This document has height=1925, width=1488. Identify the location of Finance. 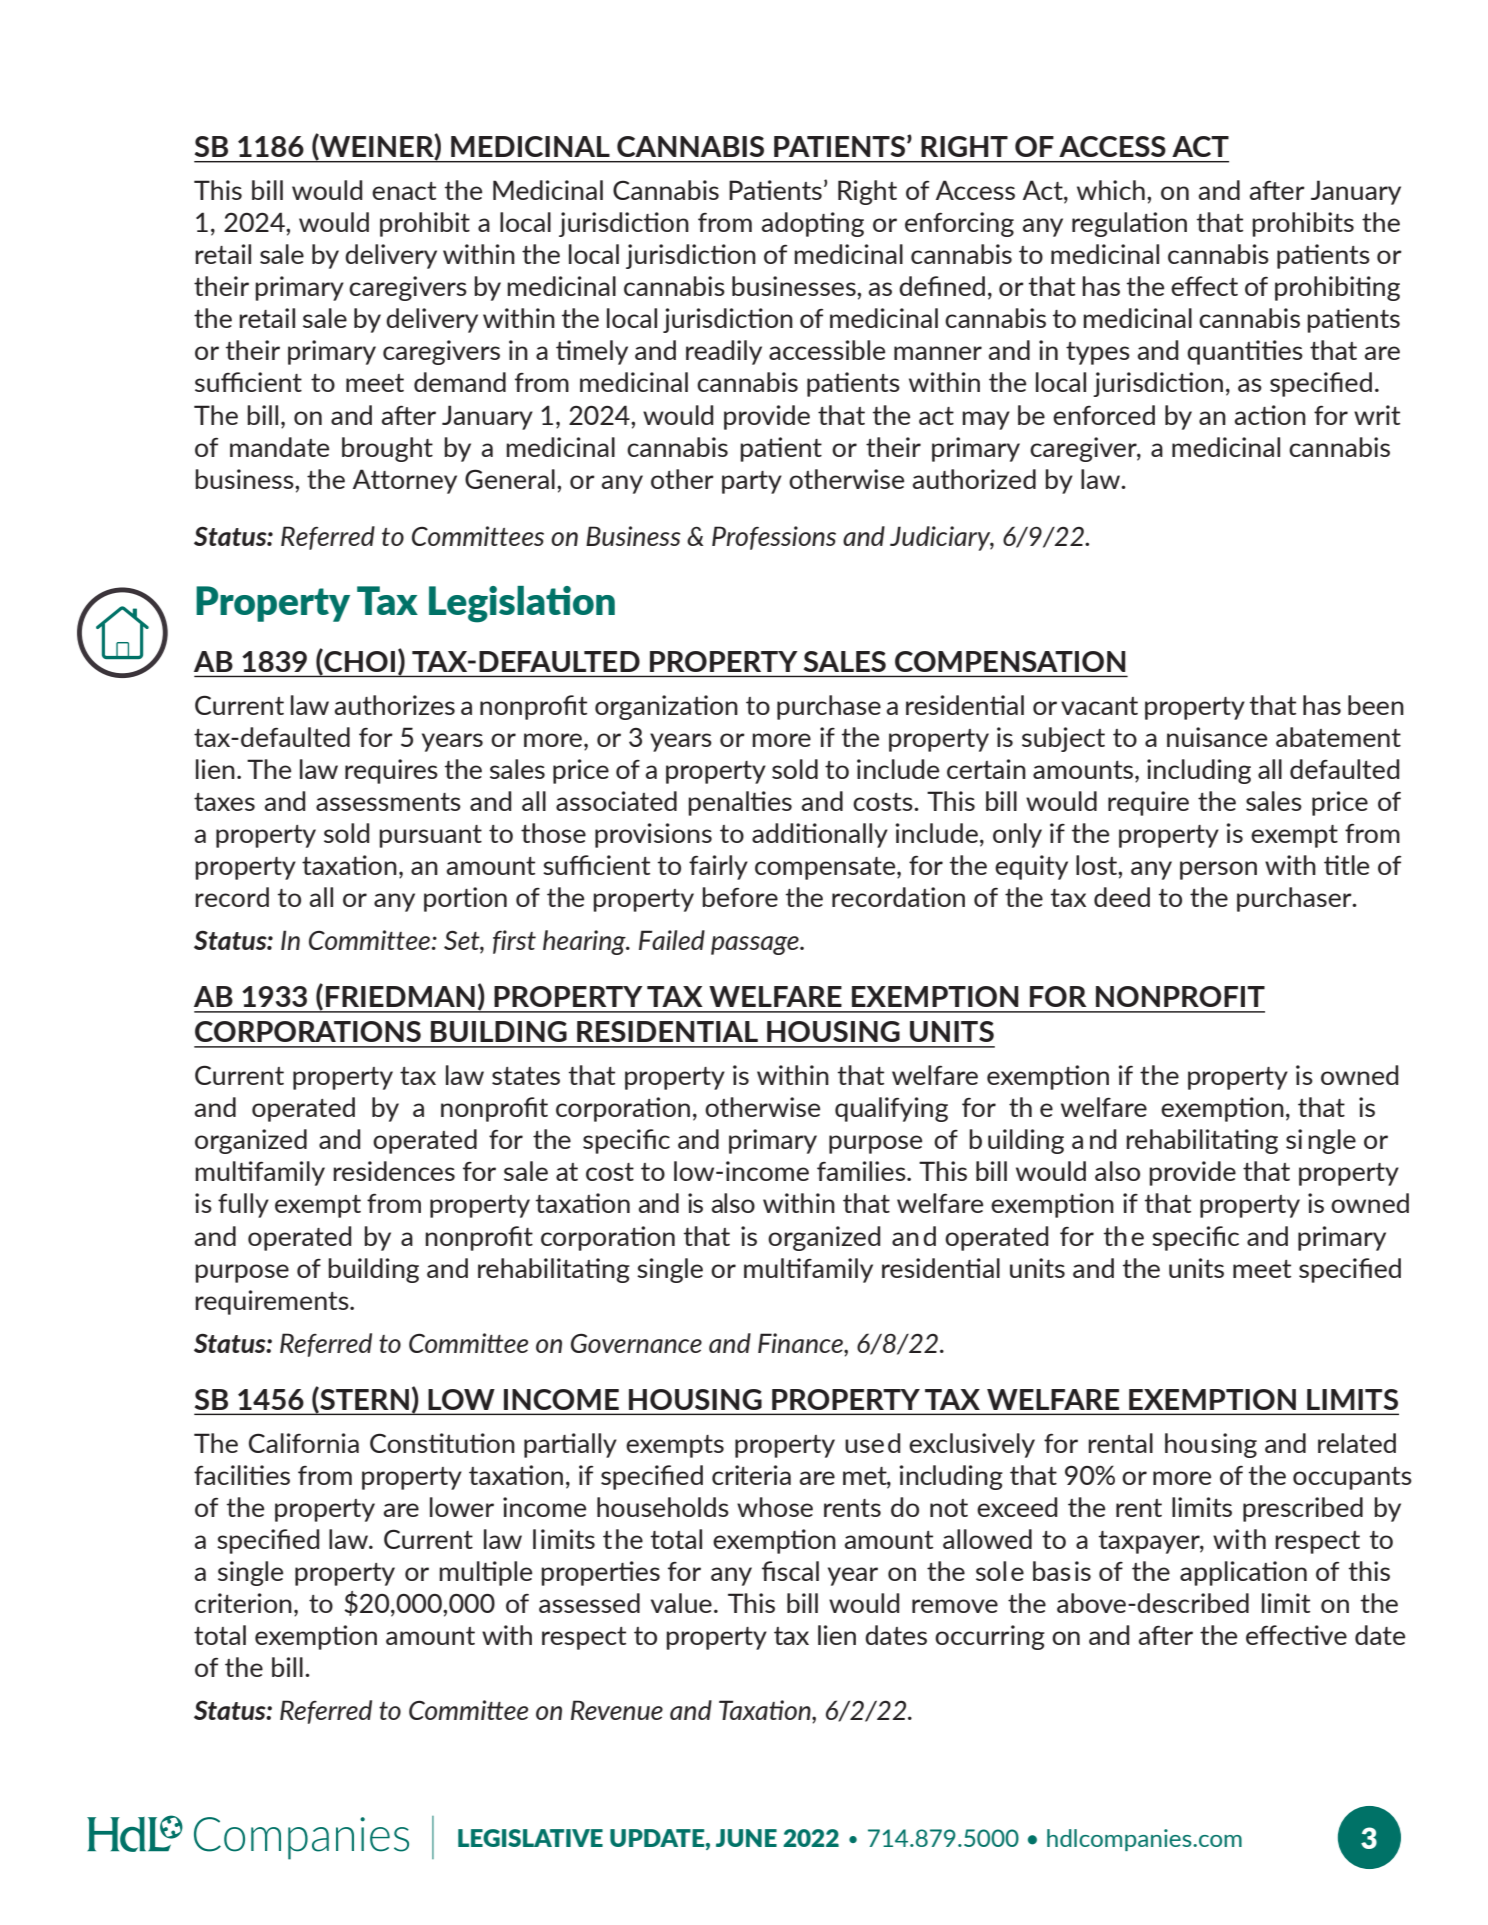
(801, 1343).
